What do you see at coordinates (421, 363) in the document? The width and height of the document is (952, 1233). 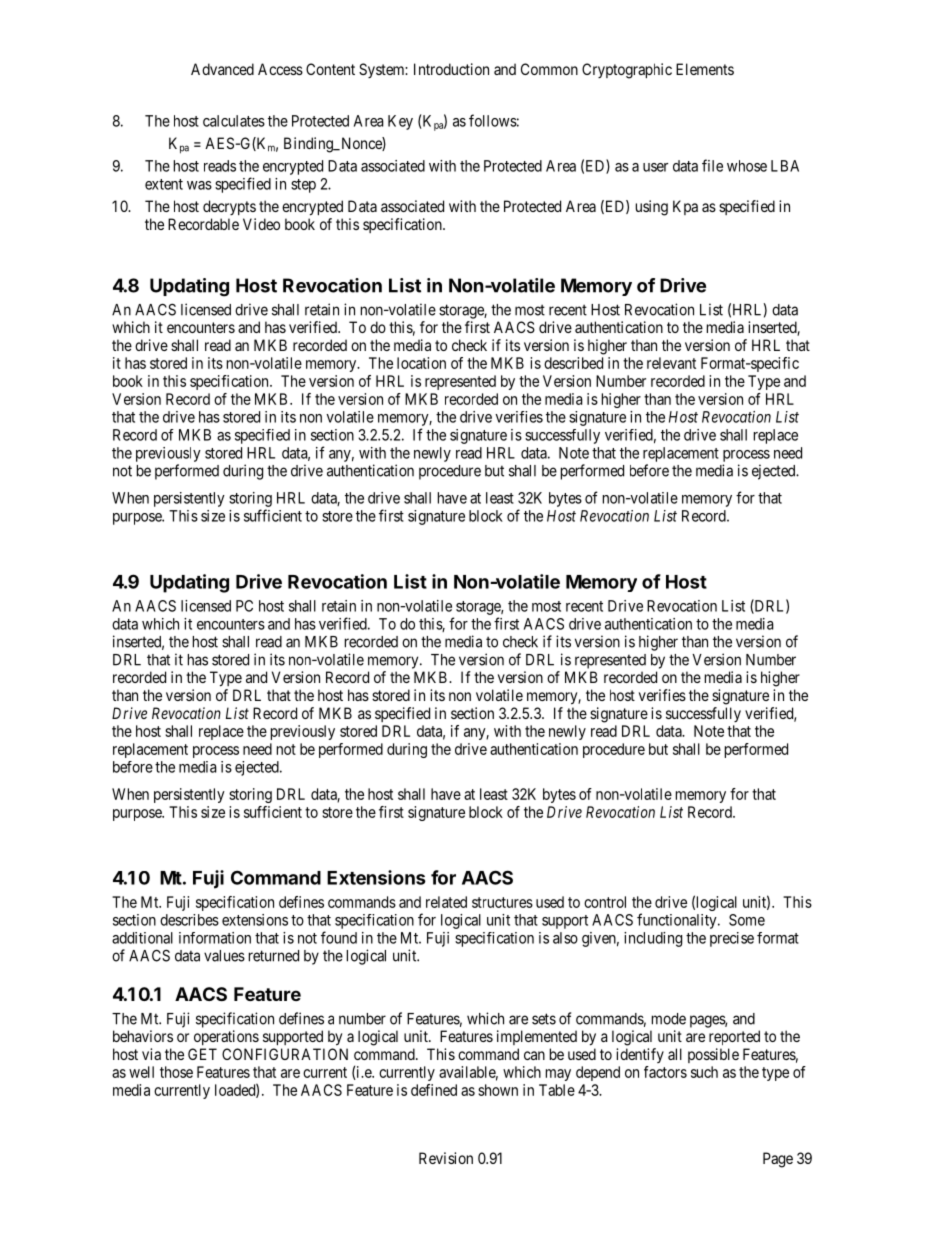 I see `location` at bounding box center [421, 363].
